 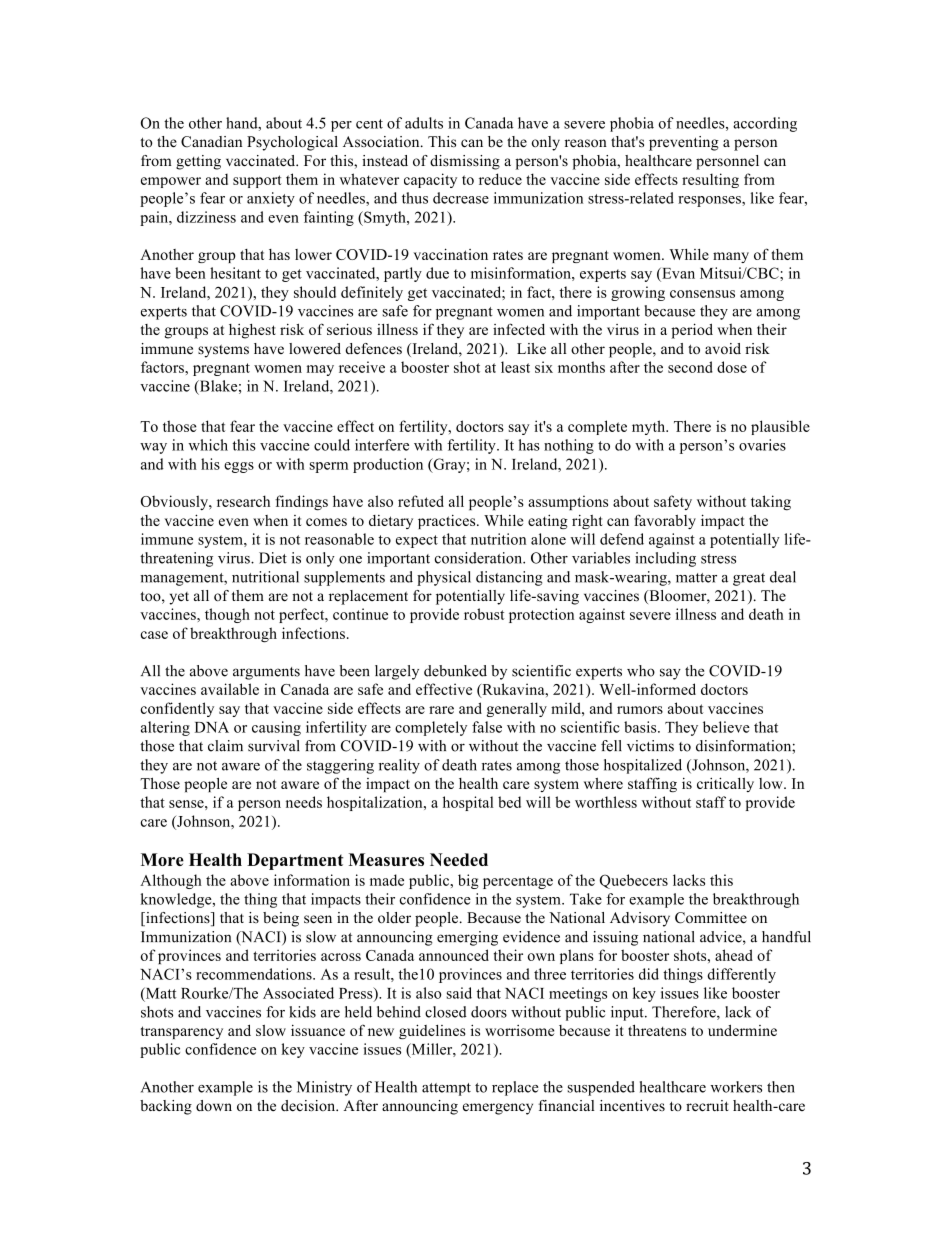 What do you see at coordinates (484, 614) in the screenshot?
I see `robust` at bounding box center [484, 614].
